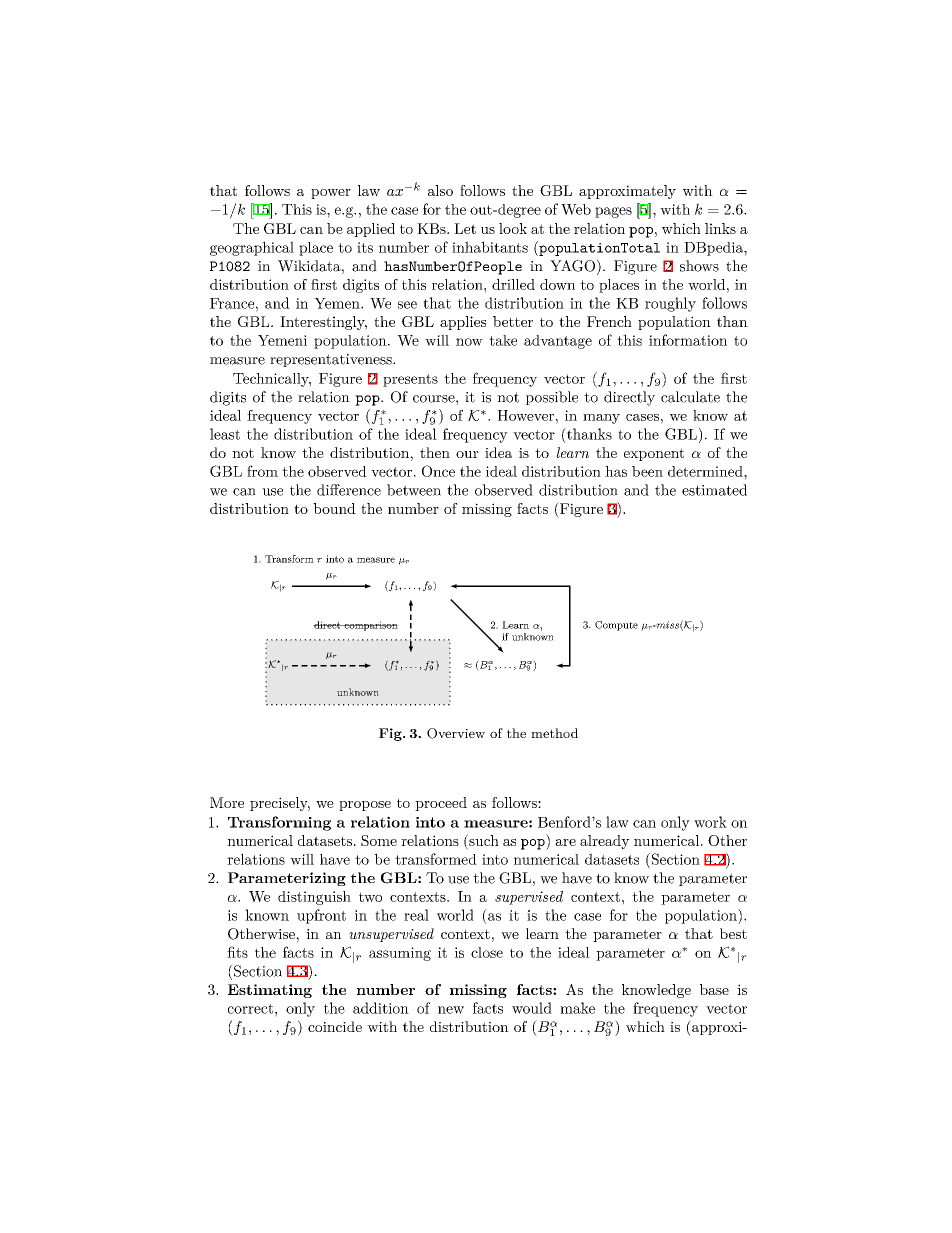  What do you see at coordinates (270, 991) in the image?
I see `Estimating` at bounding box center [270, 991].
